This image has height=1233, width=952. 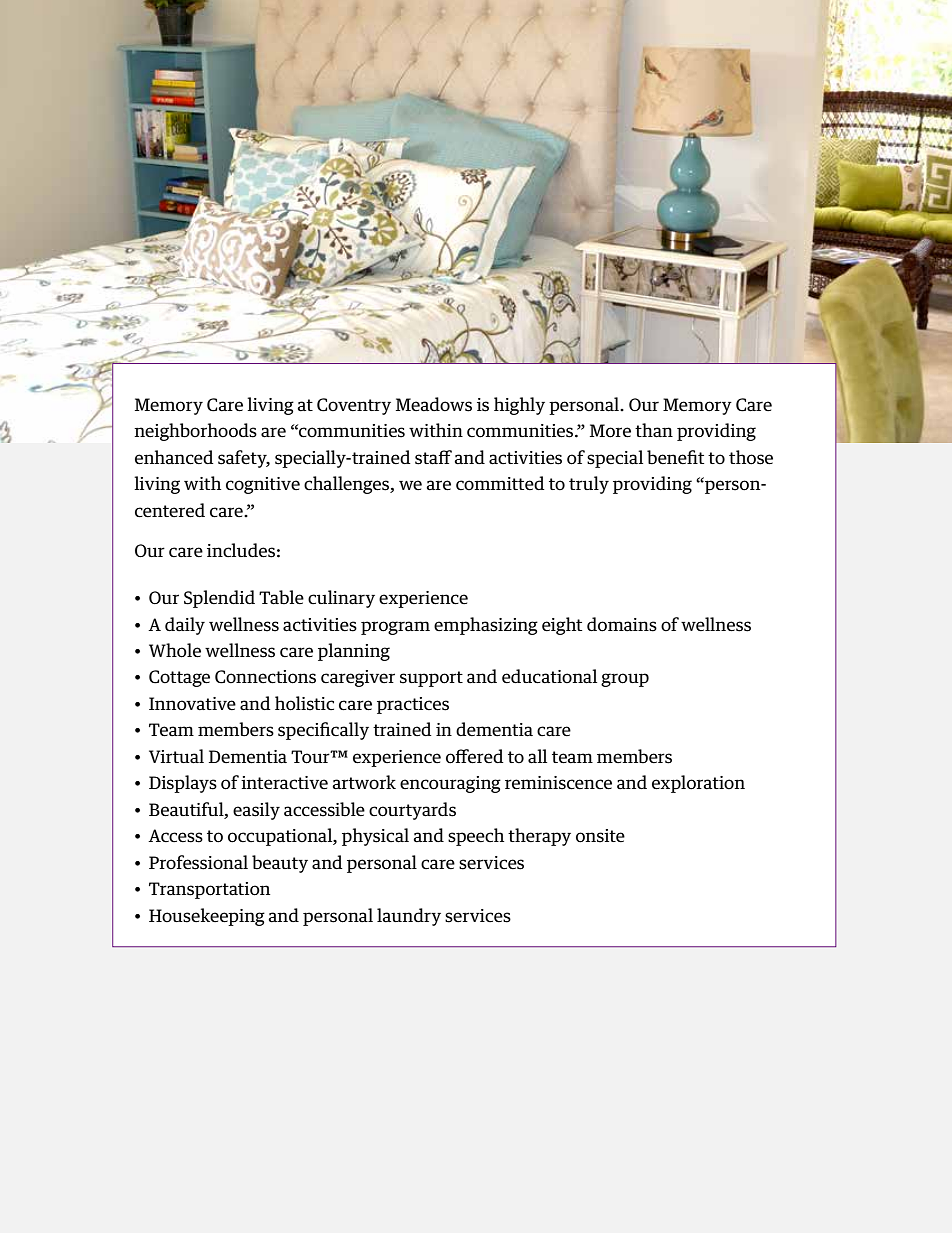 I want to click on neighborhoods, so click(x=195, y=432).
